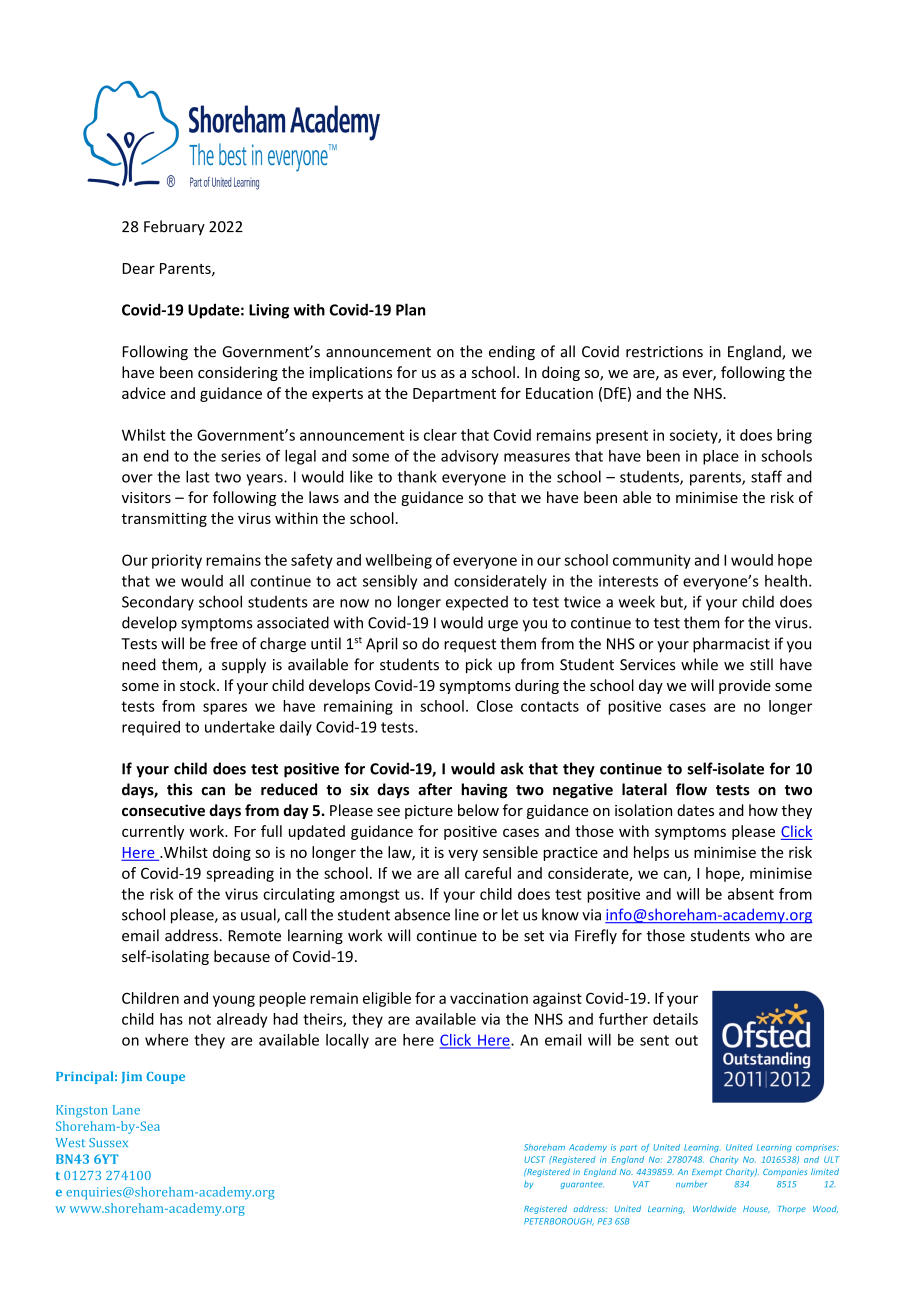 The height and width of the screenshot is (1308, 924). Describe the element at coordinates (174, 227) in the screenshot. I see `February` at that location.
